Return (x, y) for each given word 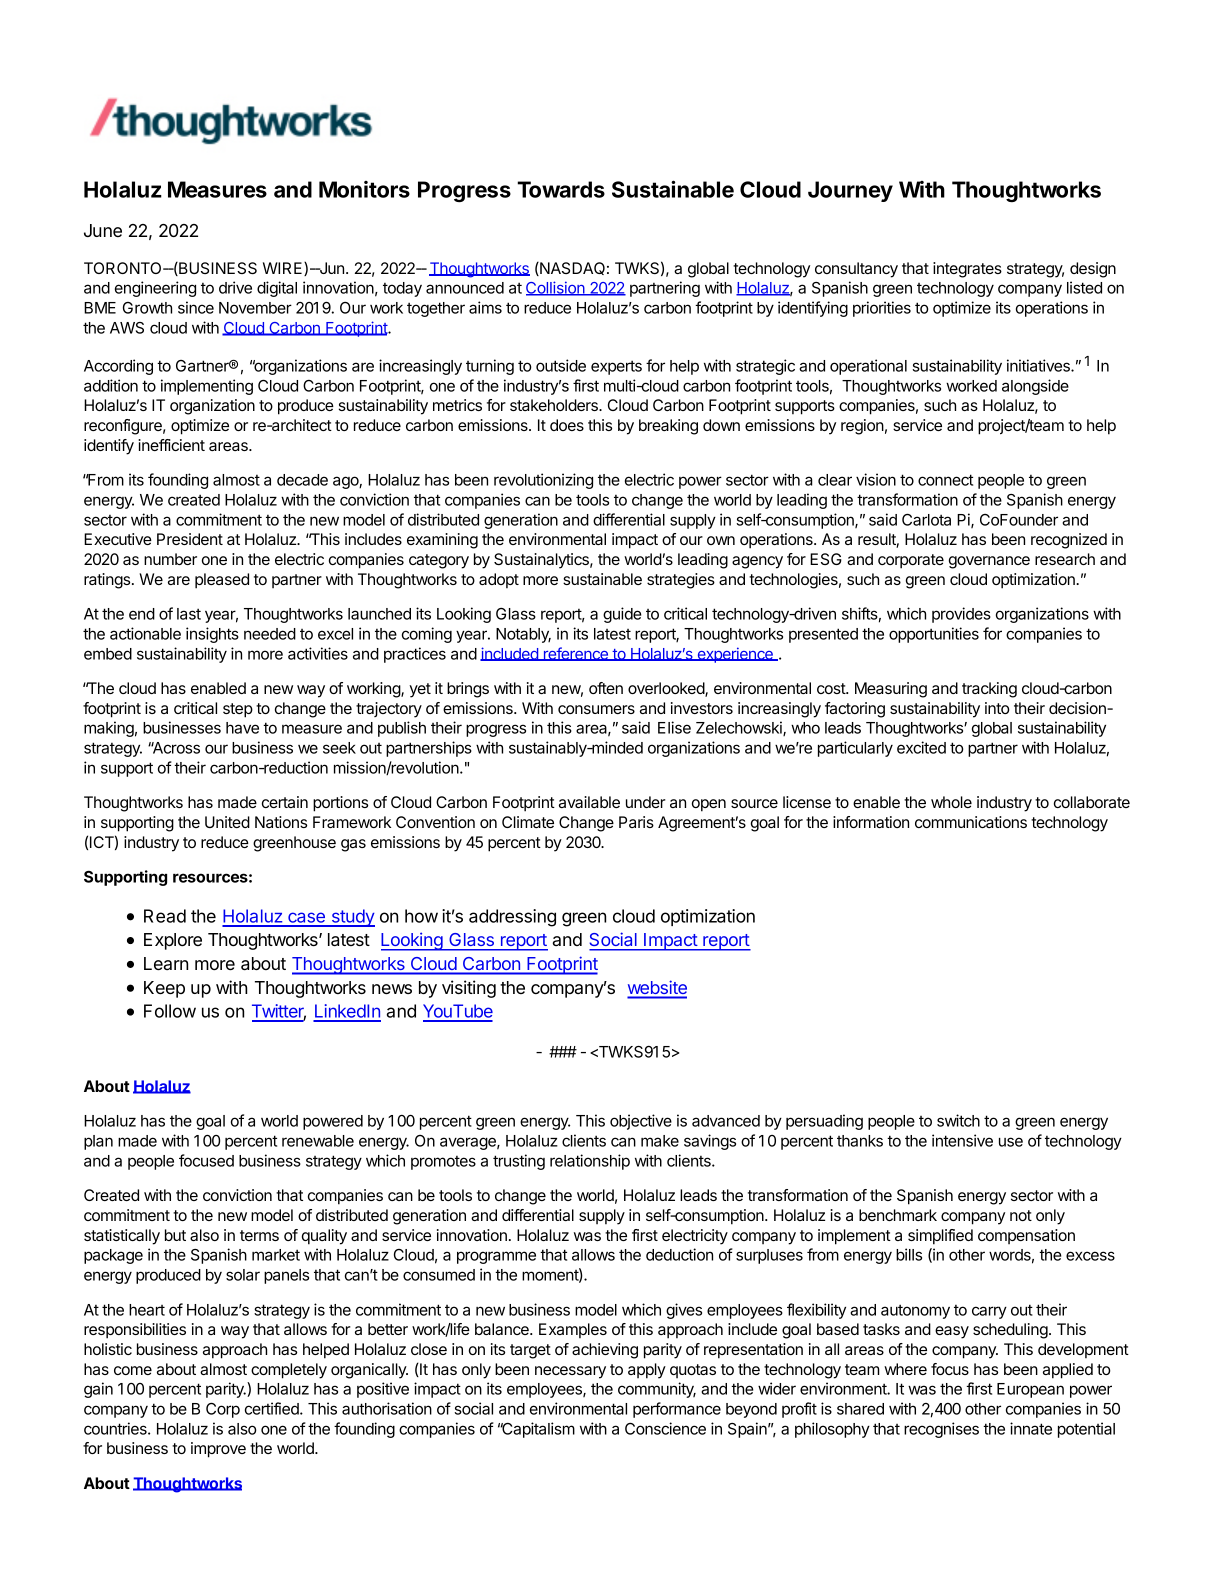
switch (958, 1120)
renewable (318, 1141)
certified (273, 1408)
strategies (681, 581)
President (190, 539)
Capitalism (538, 1430)
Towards (561, 189)
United (227, 822)
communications (971, 822)
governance (989, 562)
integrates (967, 270)
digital (277, 289)
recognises (941, 1430)
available (589, 802)
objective (641, 1122)
